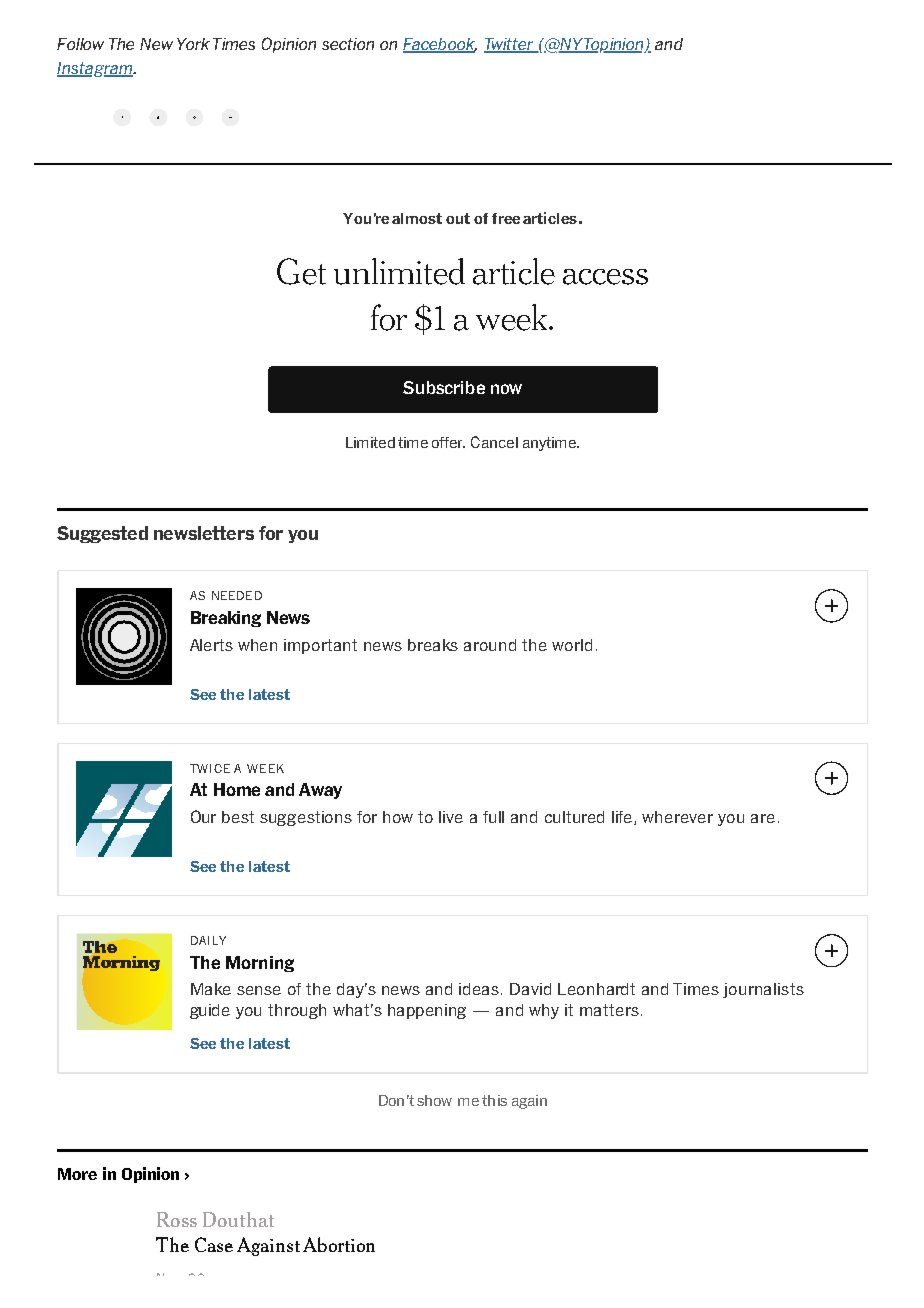  Describe the element at coordinates (510, 45) in the screenshot. I see `Twitter` at that location.
